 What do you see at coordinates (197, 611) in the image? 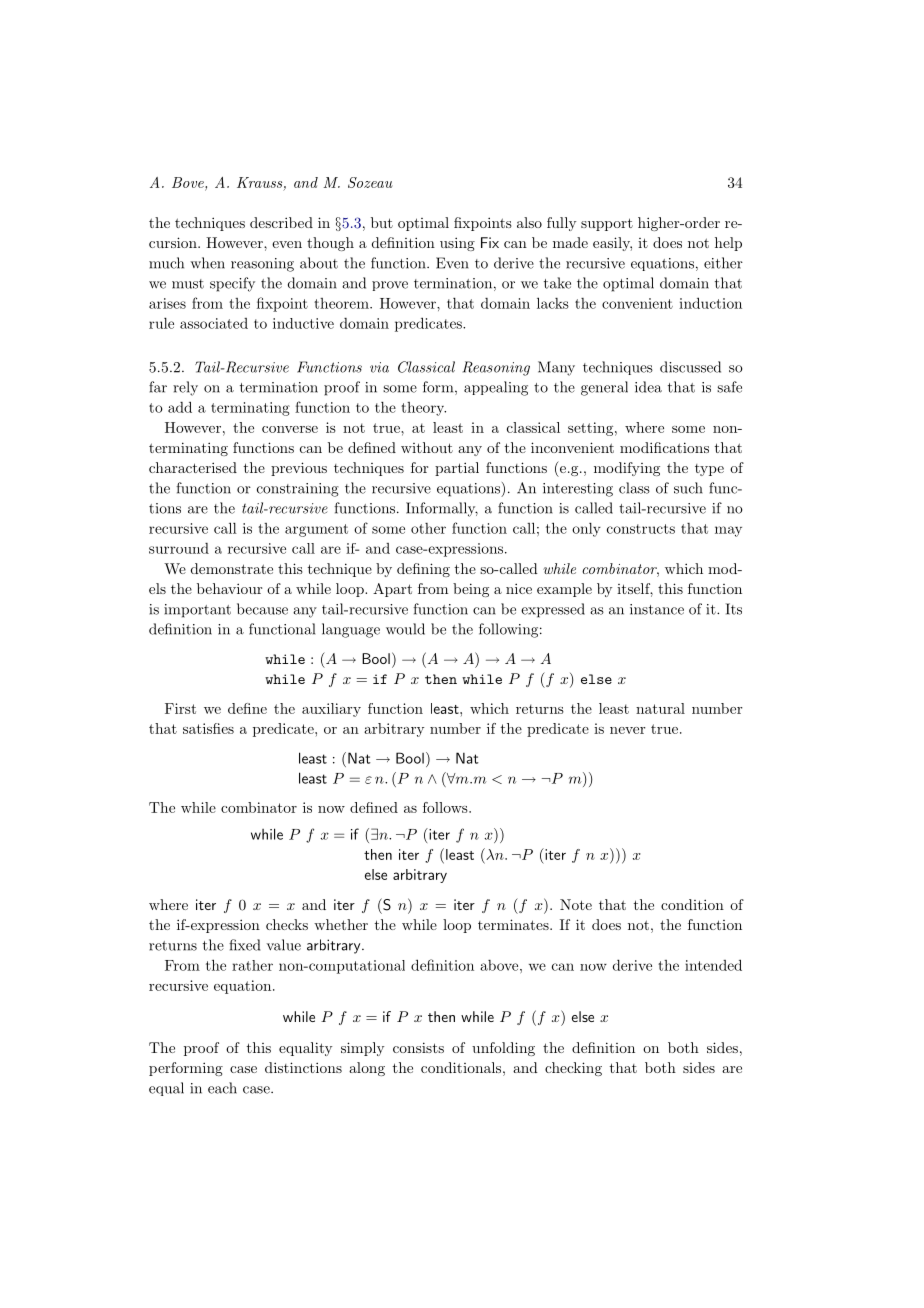
I see `important` at bounding box center [197, 611].
